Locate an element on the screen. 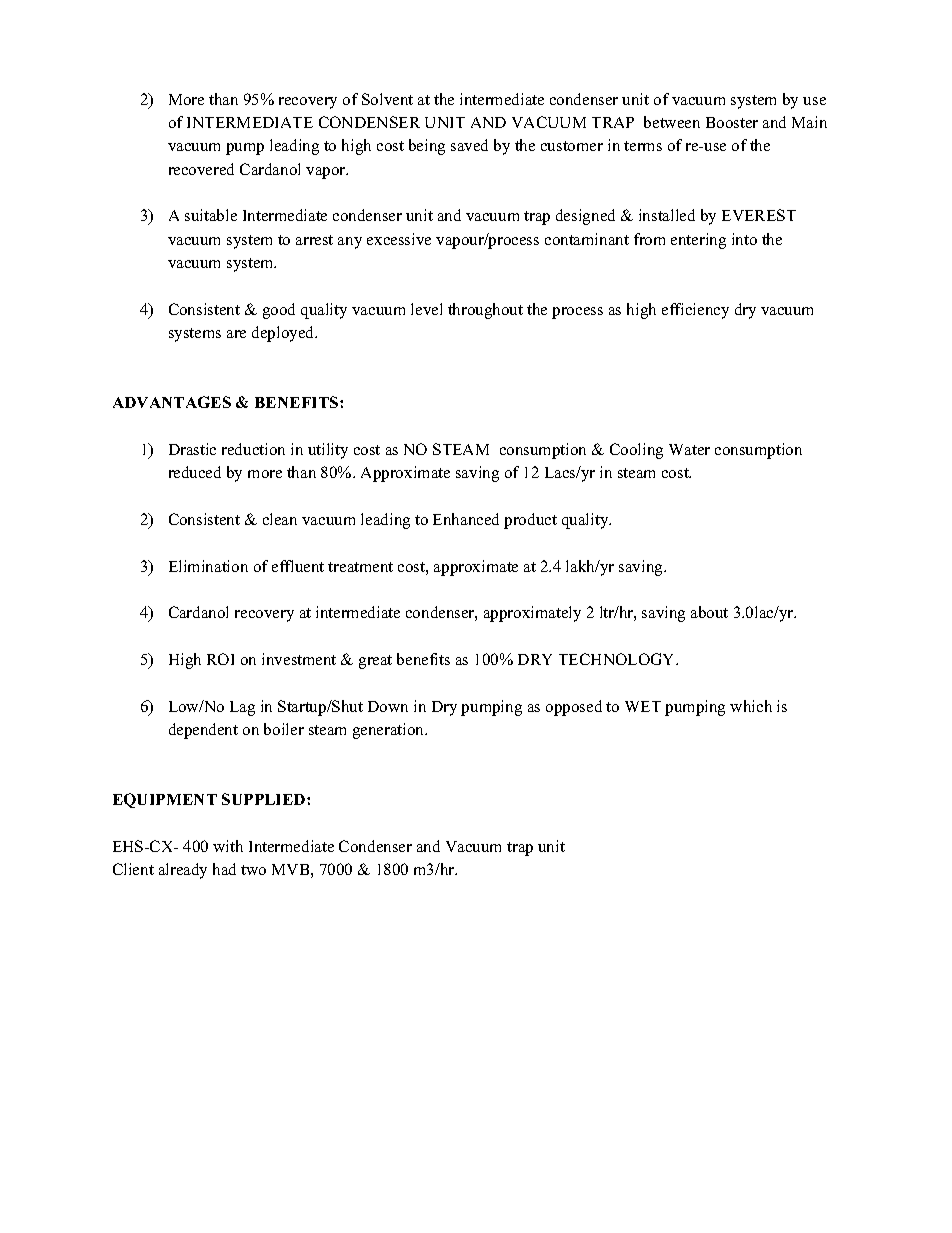  Water is located at coordinates (689, 449).
